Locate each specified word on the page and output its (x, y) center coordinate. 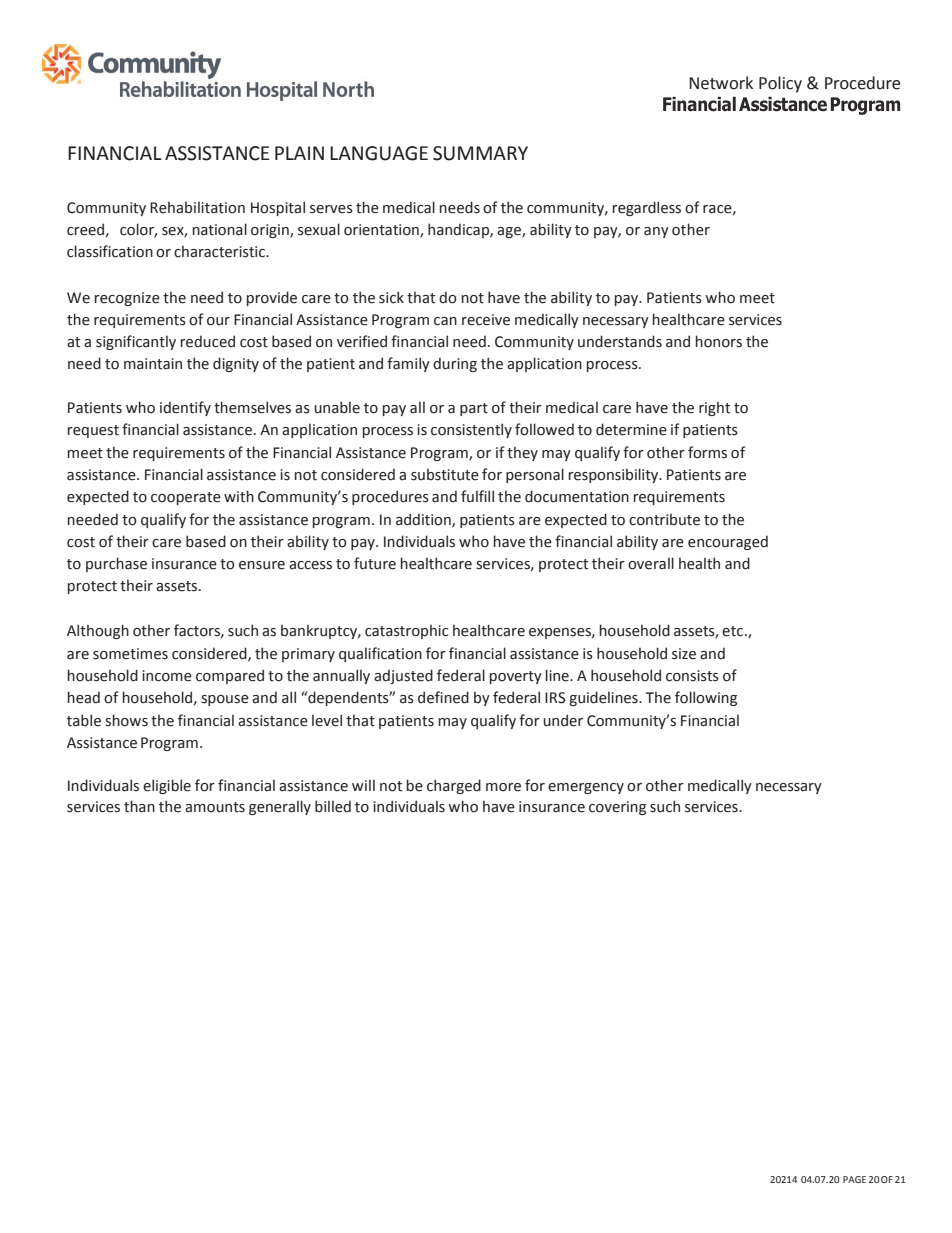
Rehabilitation (197, 208)
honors (719, 341)
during (455, 364)
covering (617, 808)
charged (454, 786)
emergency (586, 788)
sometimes (130, 654)
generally (280, 807)
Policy (780, 84)
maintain (153, 364)
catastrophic (407, 632)
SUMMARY (480, 153)
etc (734, 631)
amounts (215, 807)
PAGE (854, 1179)
